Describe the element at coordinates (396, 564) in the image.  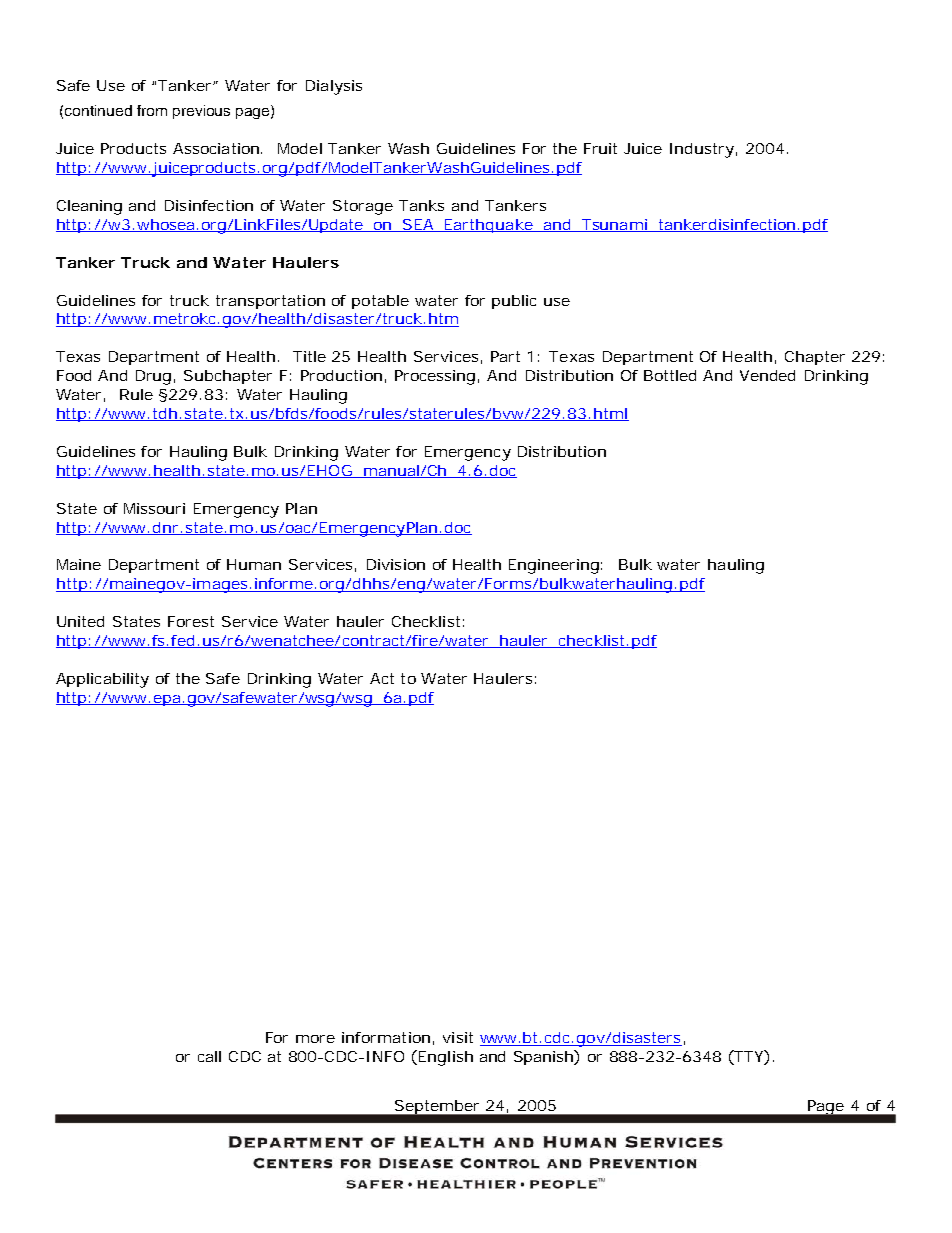
I see `Division` at that location.
